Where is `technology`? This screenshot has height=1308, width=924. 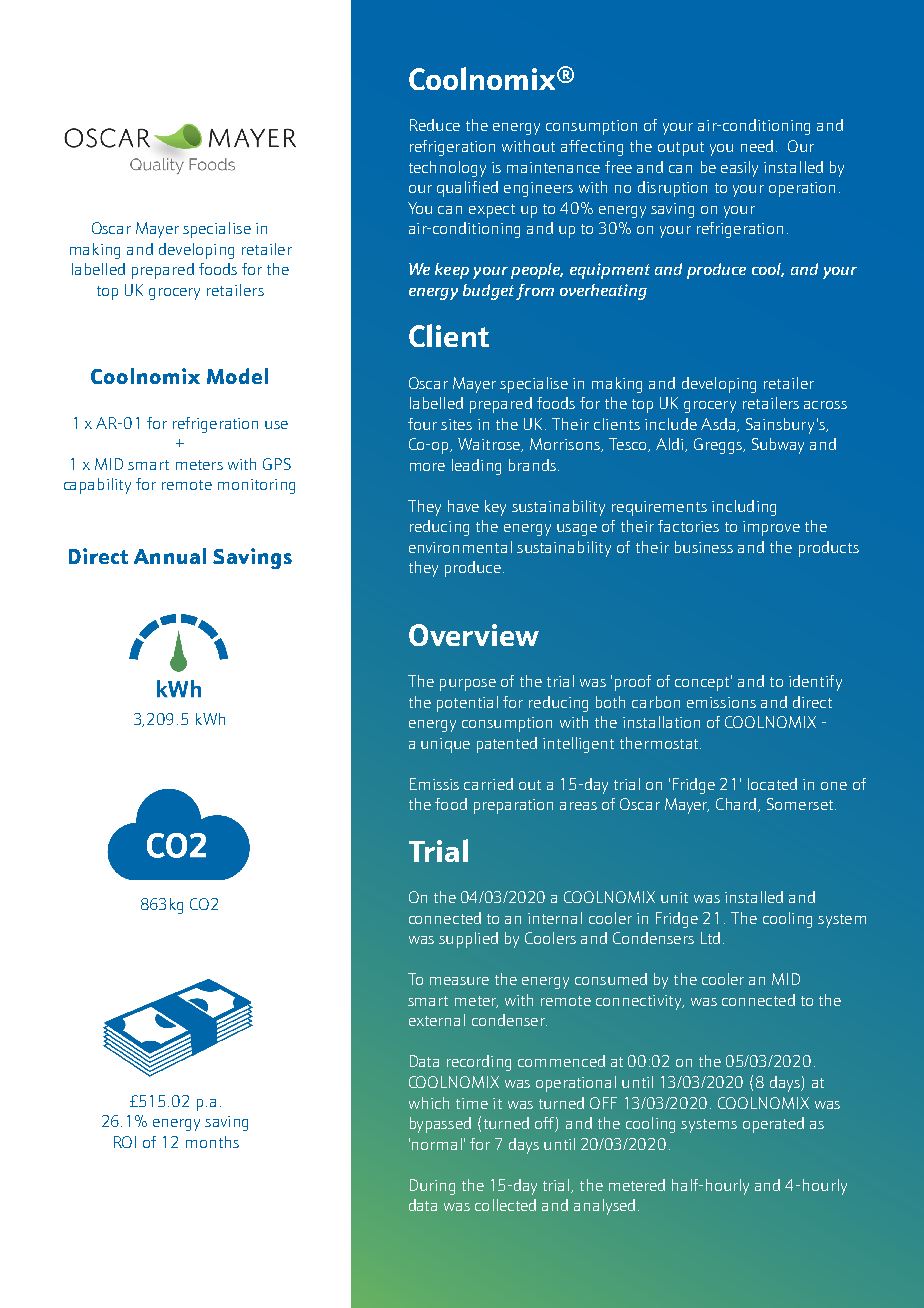
technology is located at coordinates (447, 169).
